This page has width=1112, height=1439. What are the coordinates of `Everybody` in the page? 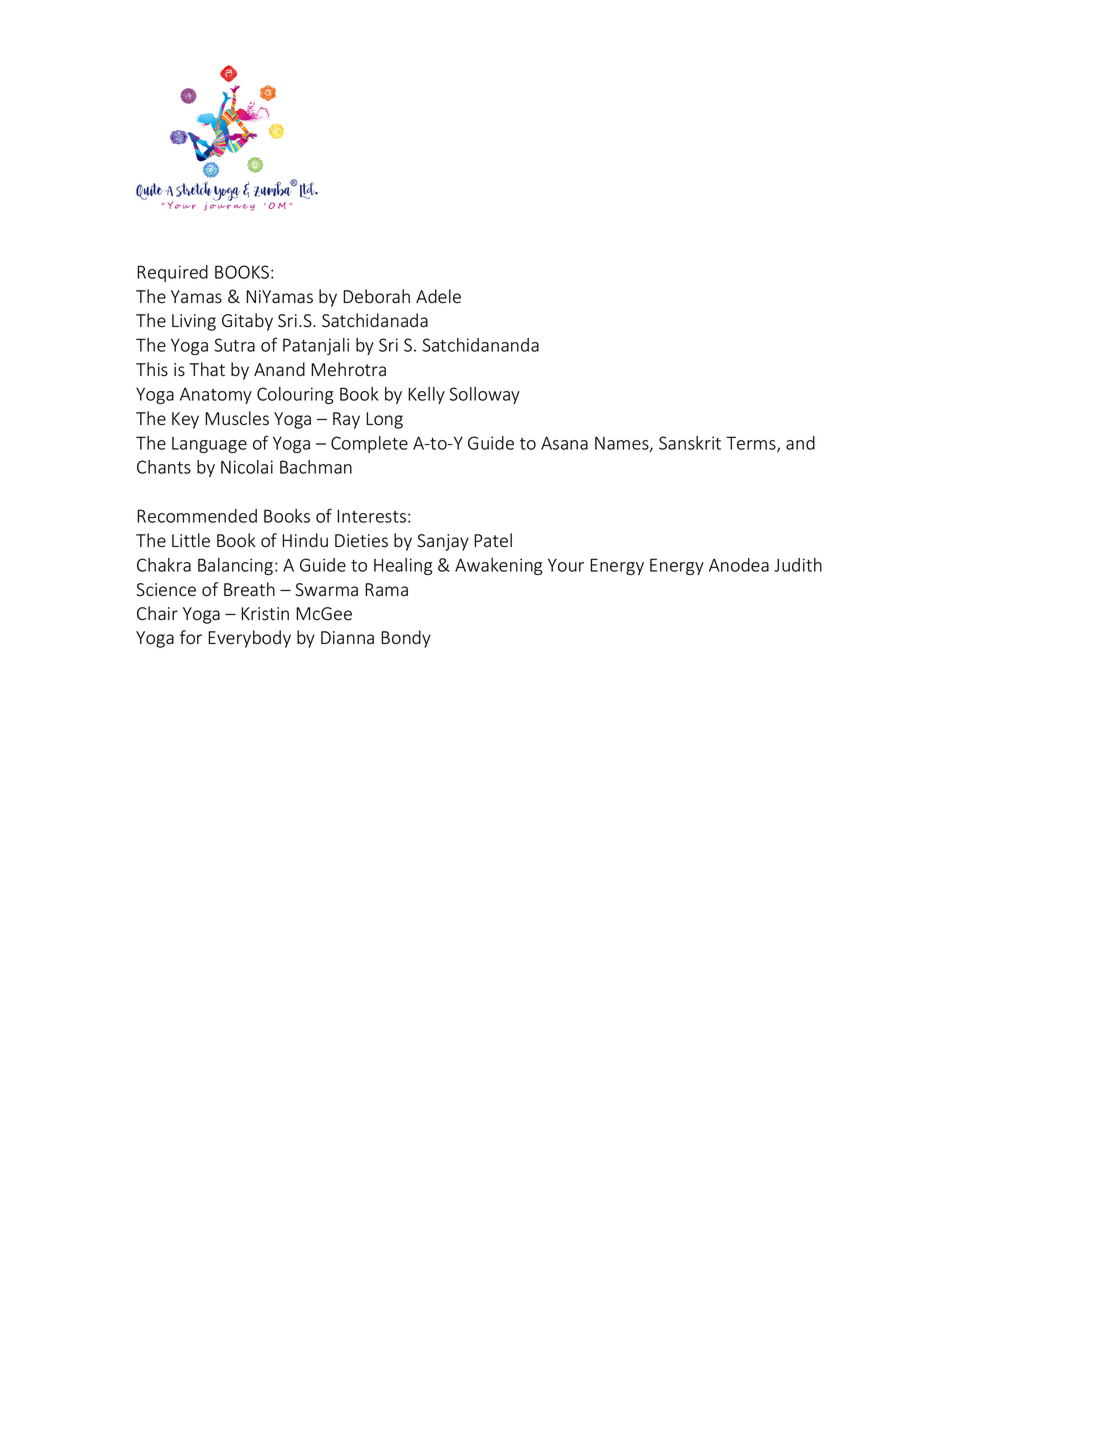 It's located at (249, 639).
